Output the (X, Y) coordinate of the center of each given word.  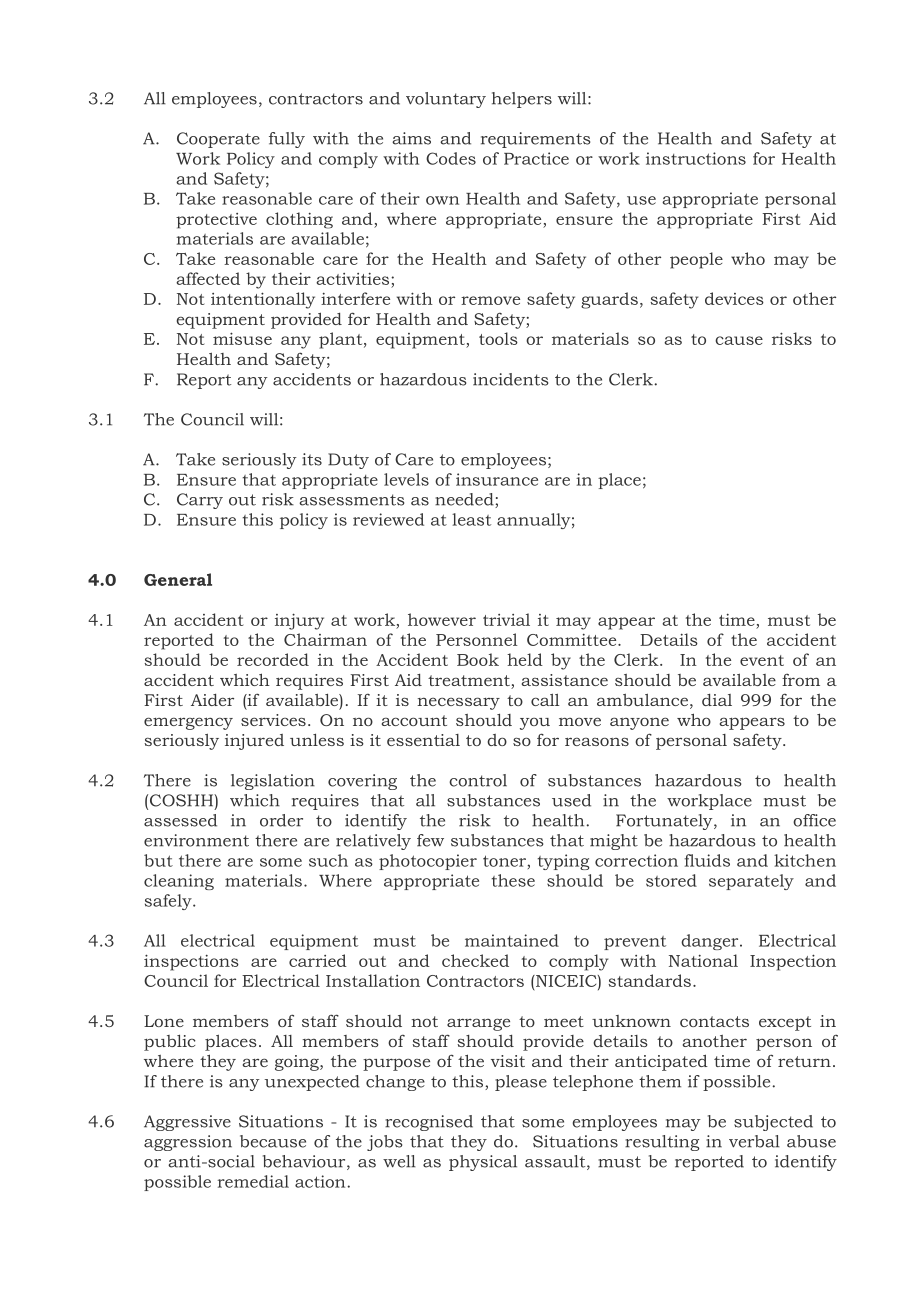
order (281, 820)
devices (734, 298)
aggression (188, 1143)
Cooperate (218, 140)
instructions (696, 158)
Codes (451, 158)
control (478, 780)
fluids (707, 860)
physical (483, 1163)
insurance (497, 479)
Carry (200, 501)
